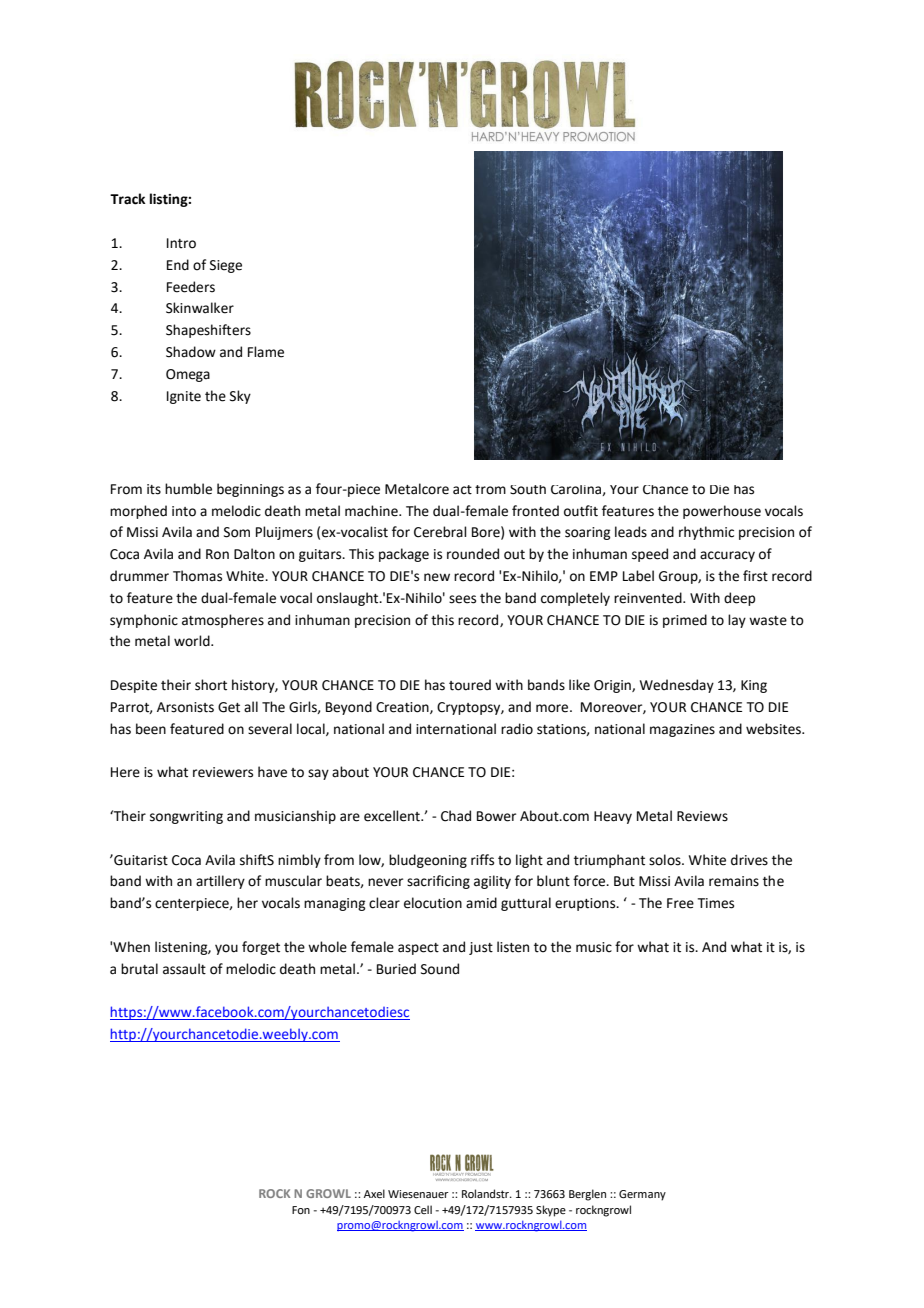 The image size is (924, 1308). What do you see at coordinates (181, 243) in the document?
I see `Intro` at bounding box center [181, 243].
